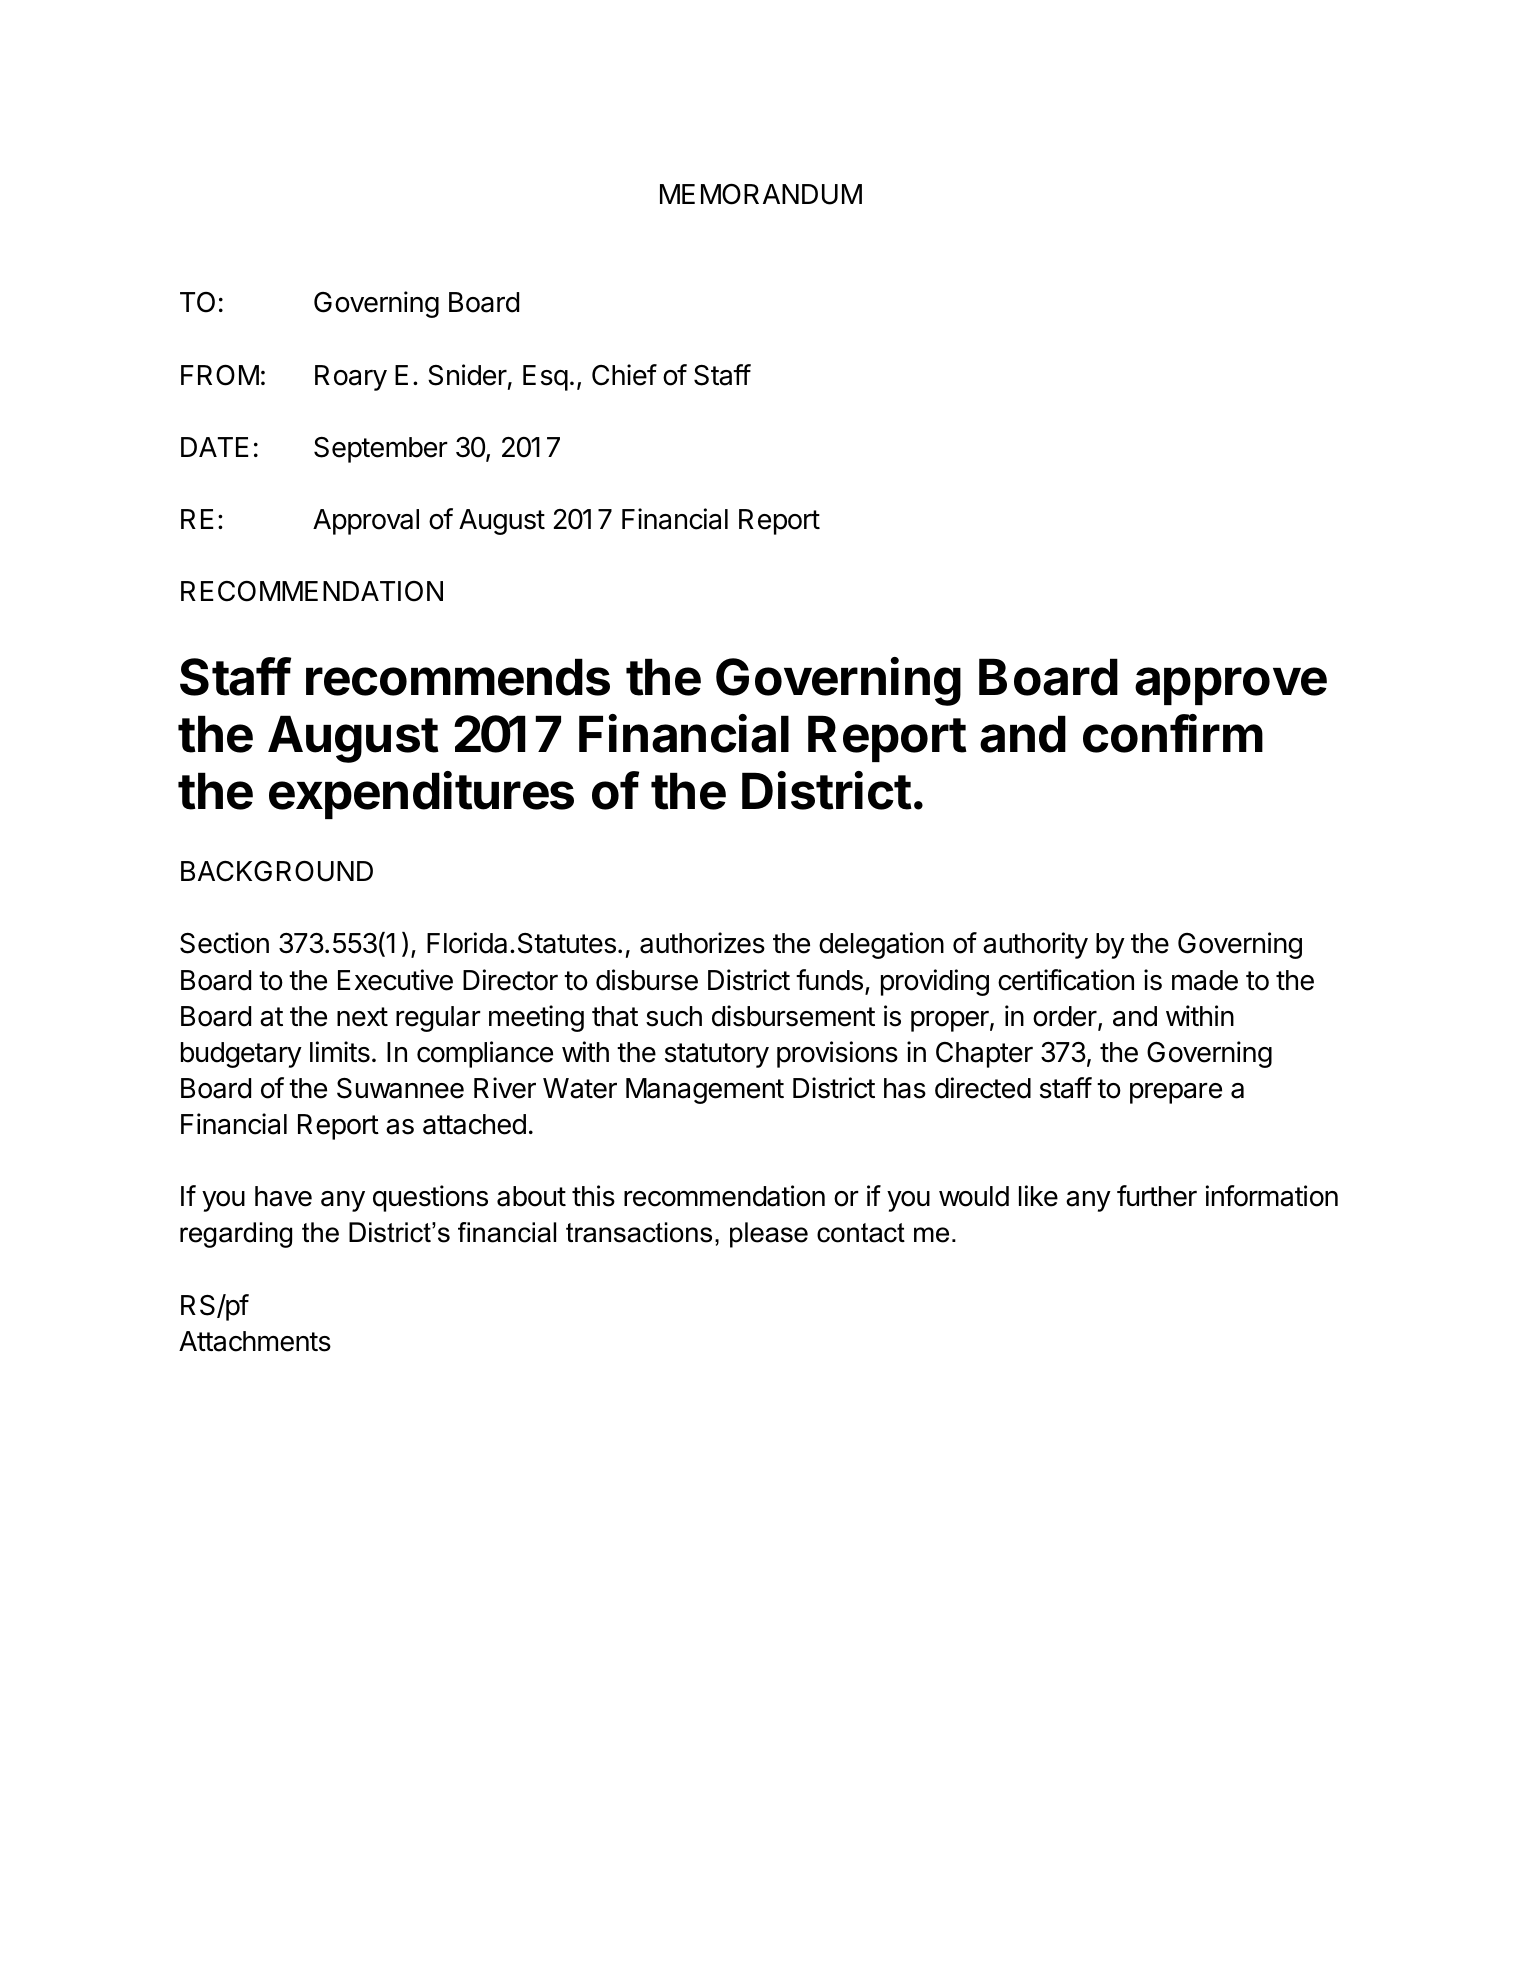 This screenshot has width=1520, height=1967. Describe the element at coordinates (1173, 733) in the screenshot. I see `confirm` at that location.
